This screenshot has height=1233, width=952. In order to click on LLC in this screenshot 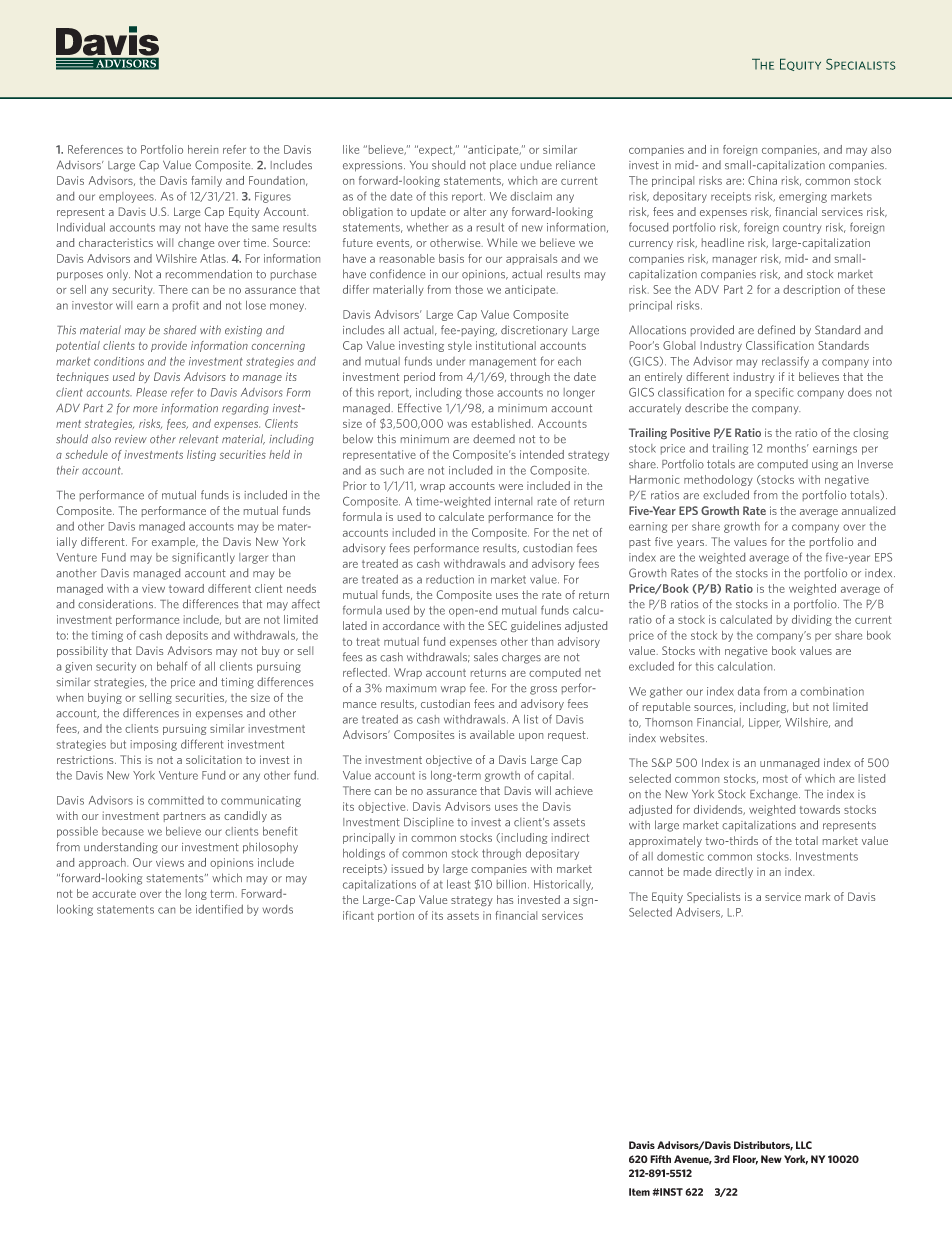, I will do `click(804, 1145)`.
